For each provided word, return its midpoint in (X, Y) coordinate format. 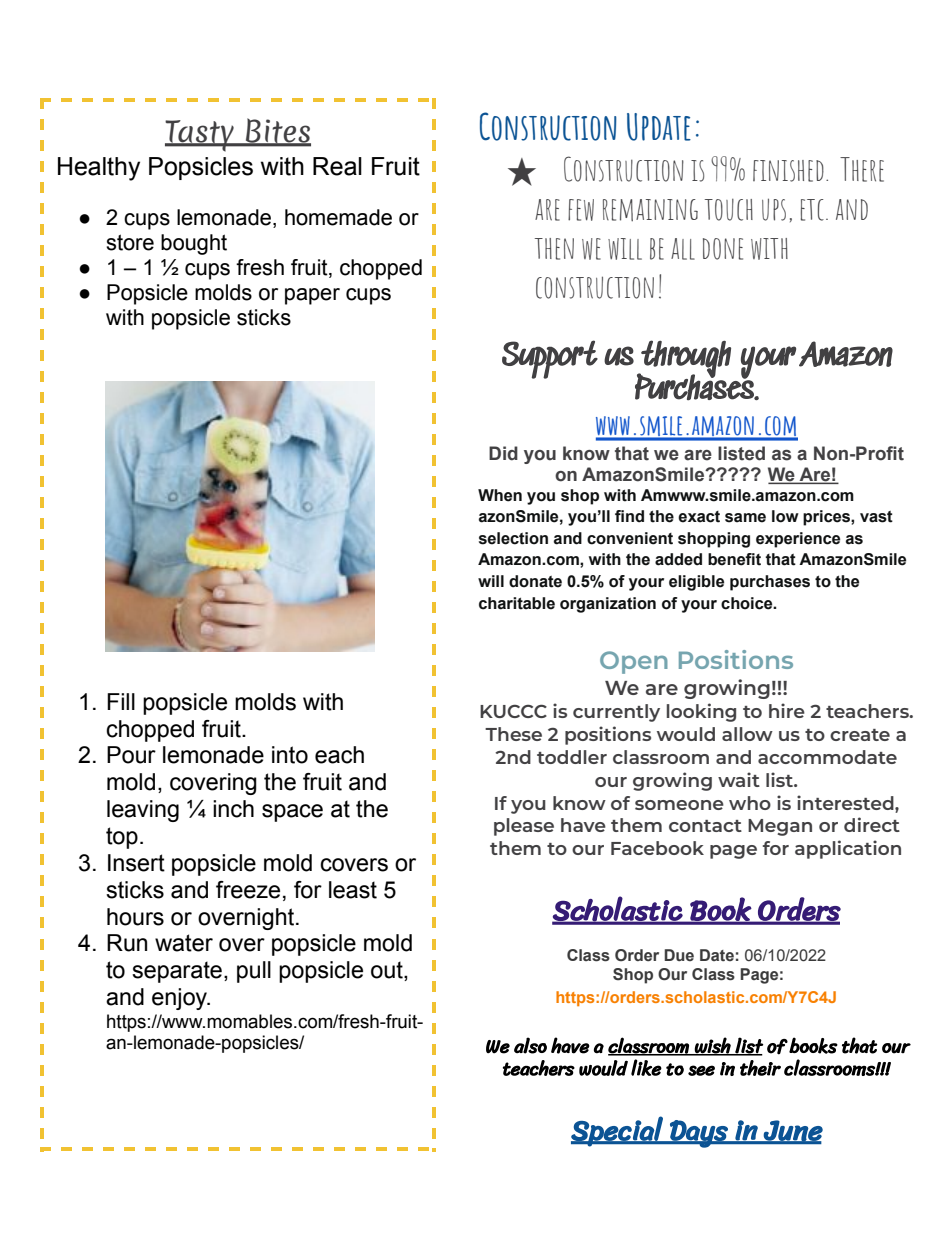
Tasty (200, 136)
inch (233, 809)
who (750, 803)
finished (788, 171)
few (581, 210)
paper (312, 296)
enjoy (181, 999)
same (745, 518)
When (500, 495)
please (524, 827)
